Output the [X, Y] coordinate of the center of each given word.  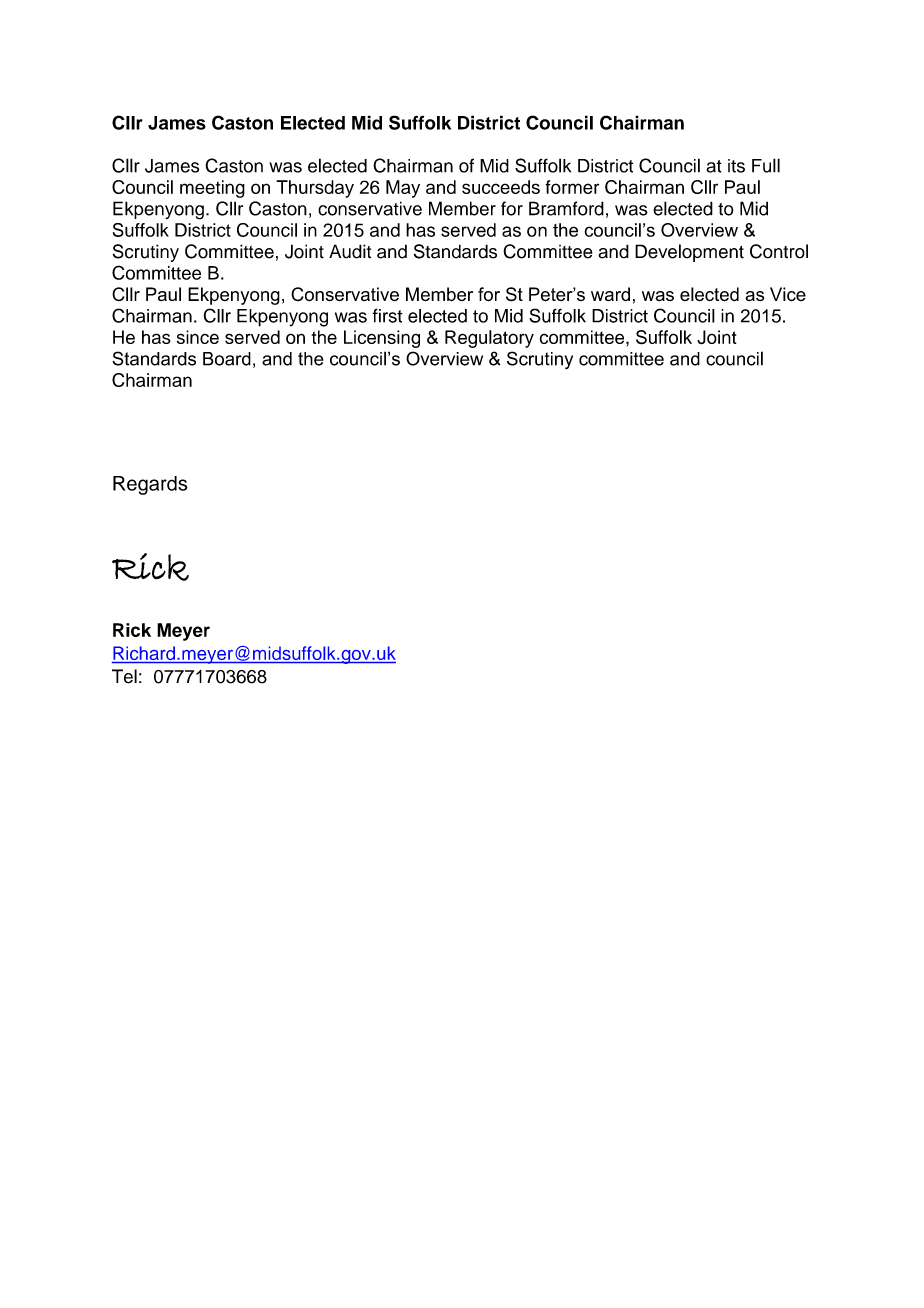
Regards [150, 485]
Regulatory [489, 339]
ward [610, 294]
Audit [350, 251]
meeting [212, 189]
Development [689, 253]
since [198, 337]
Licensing [382, 339]
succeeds [501, 187]
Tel [124, 676]
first [387, 315]
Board [227, 359]
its [736, 166]
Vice [788, 294]
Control [779, 251]
